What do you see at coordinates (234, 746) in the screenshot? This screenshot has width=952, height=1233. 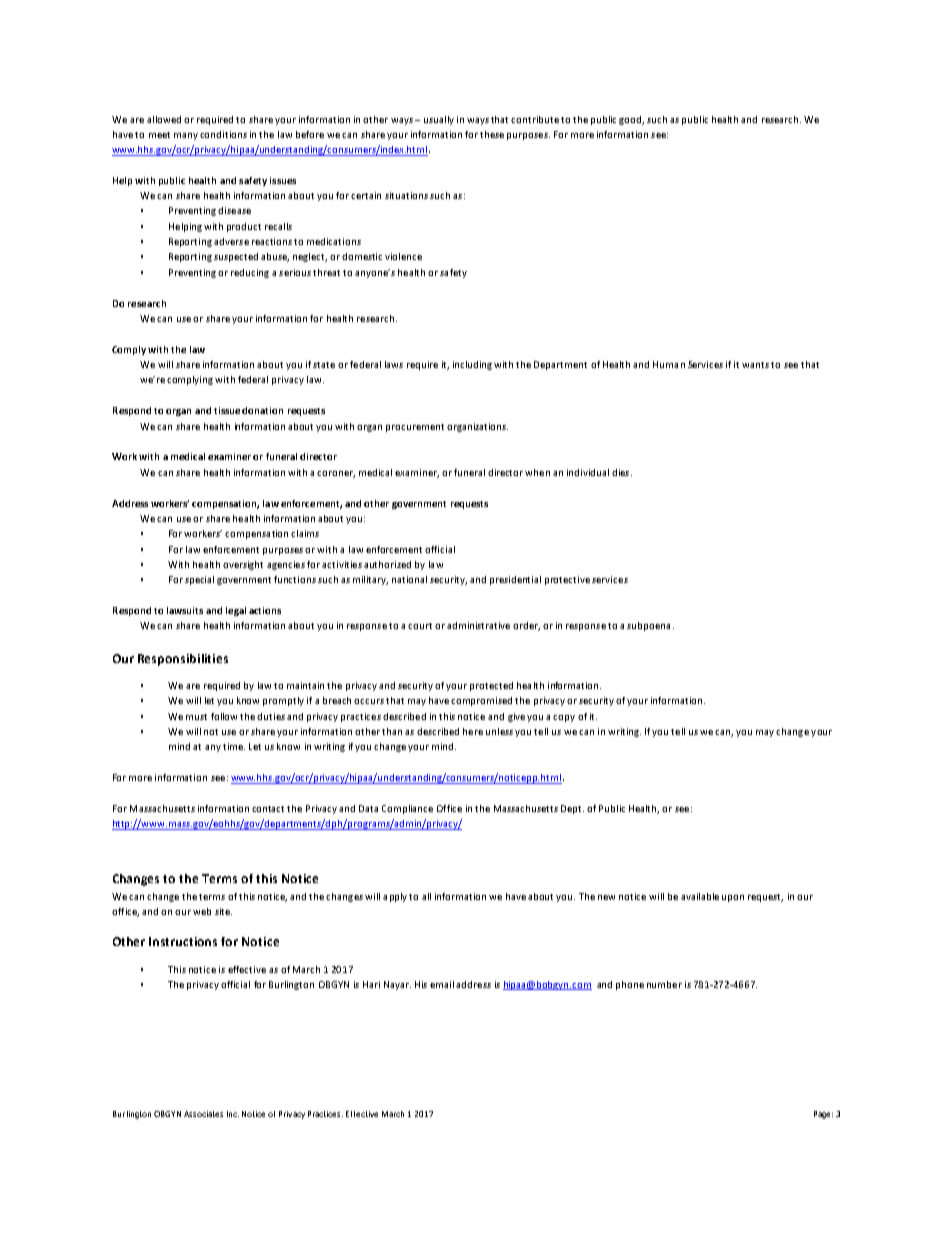 I see `time` at bounding box center [234, 746].
